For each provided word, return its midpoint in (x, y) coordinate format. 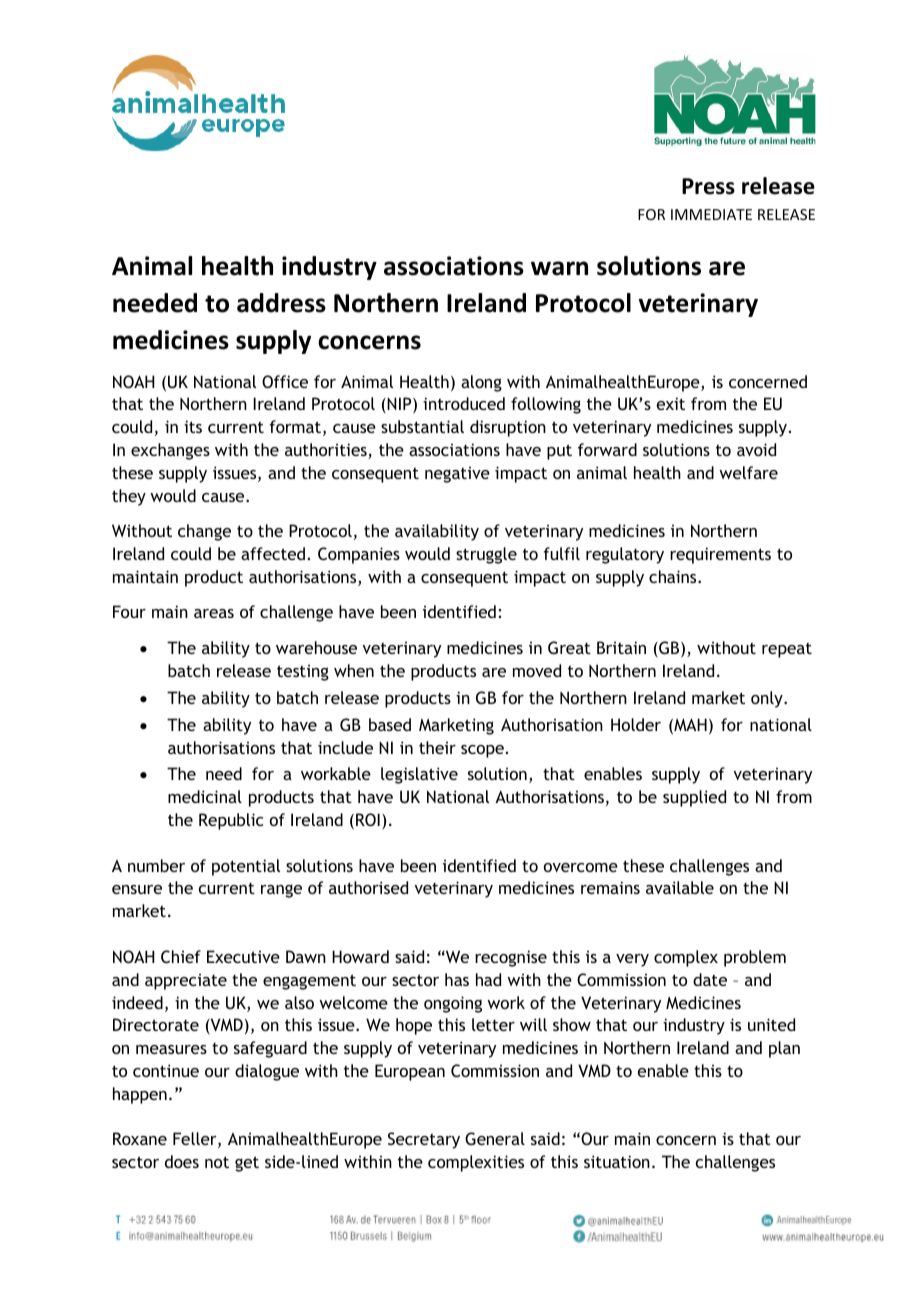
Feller (196, 1140)
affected (273, 553)
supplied (694, 798)
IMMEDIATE (711, 214)
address (281, 303)
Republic (231, 821)
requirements (720, 555)
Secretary (424, 1140)
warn (559, 268)
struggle (486, 555)
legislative (419, 775)
